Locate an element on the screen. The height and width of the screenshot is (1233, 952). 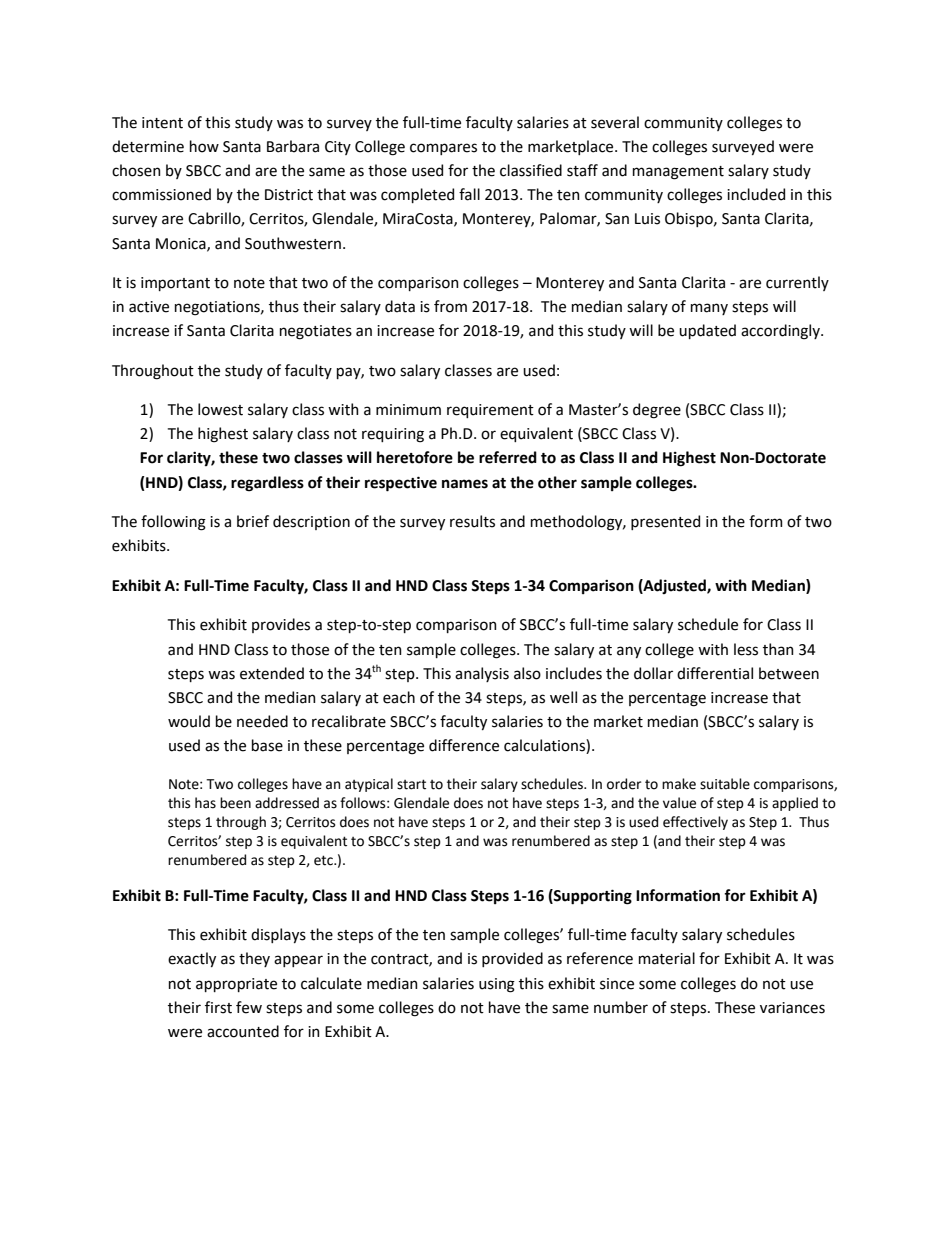
how is located at coordinates (204, 146).
